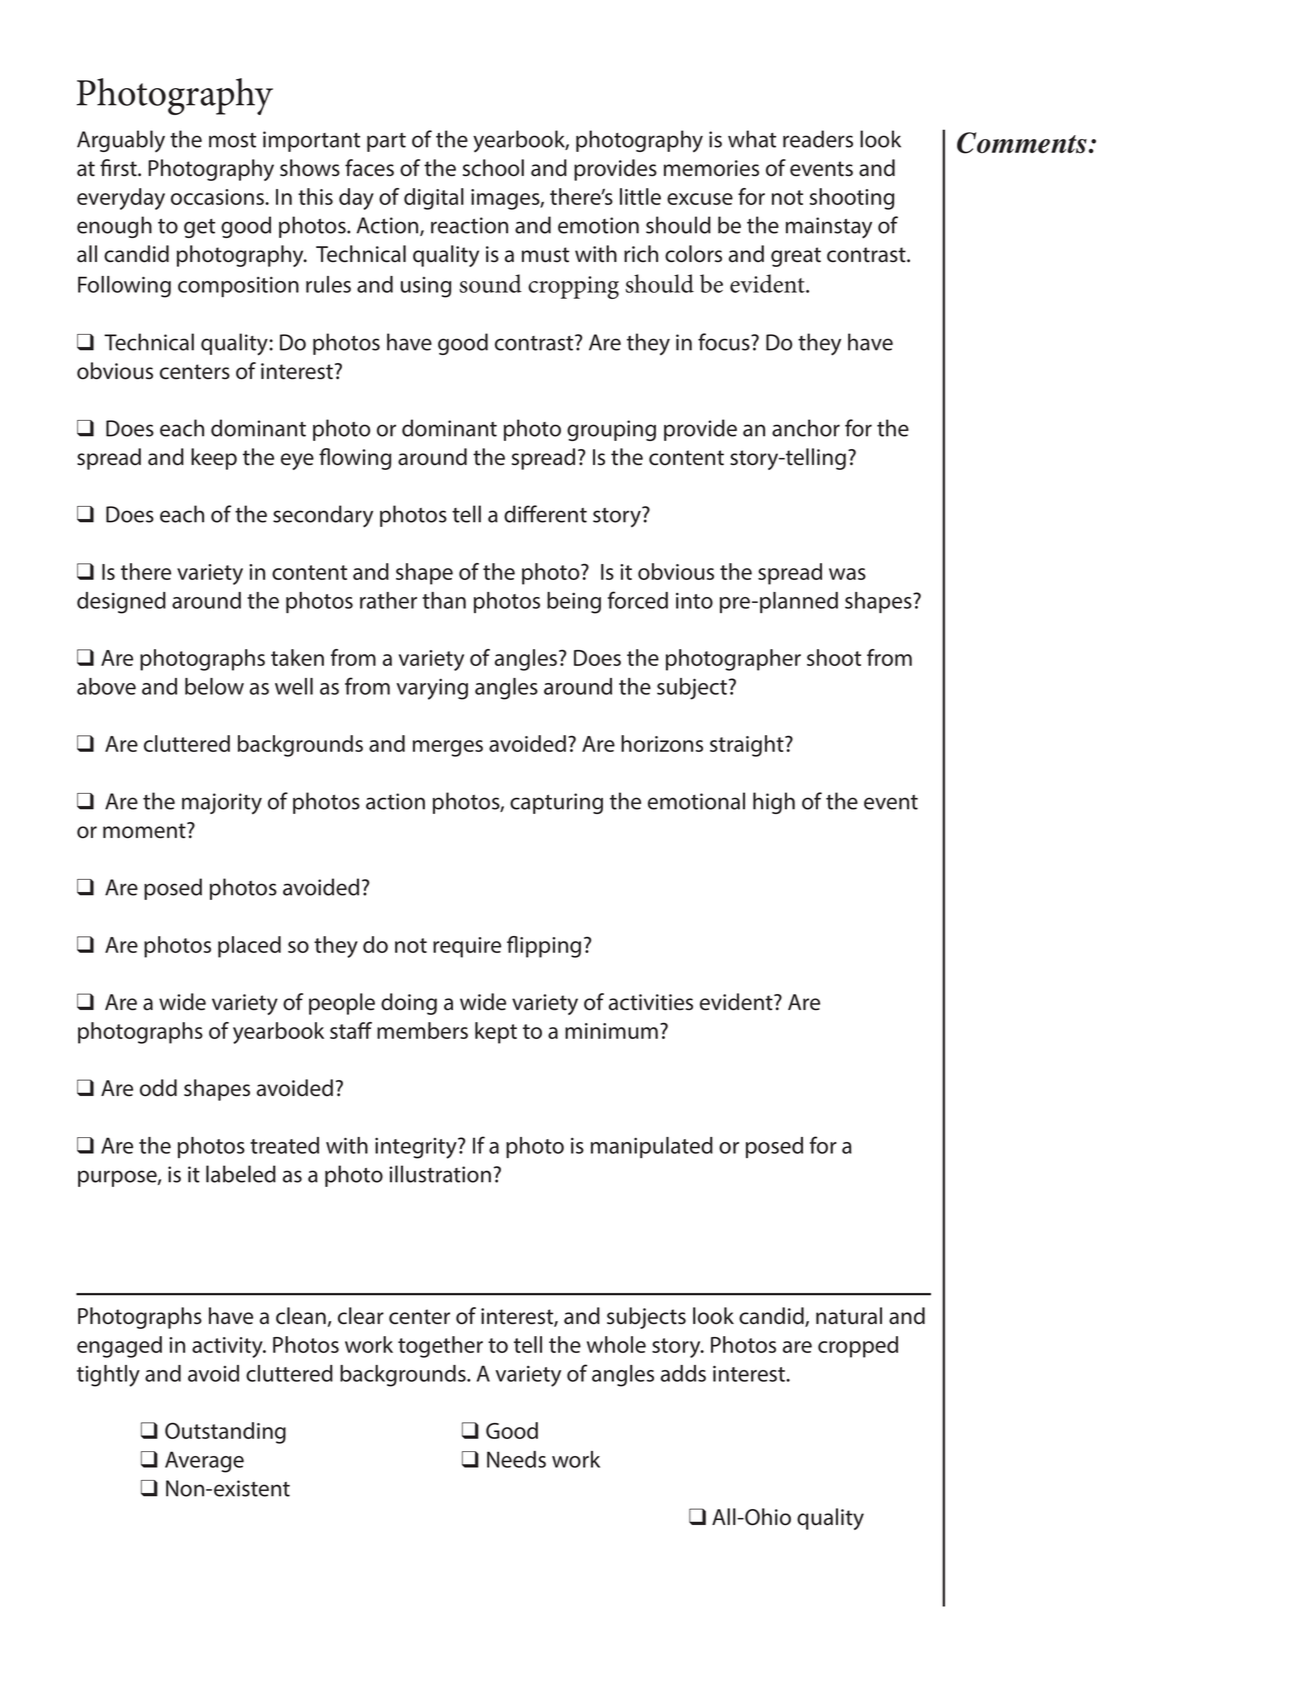  I want to click on natural, so click(849, 1316).
